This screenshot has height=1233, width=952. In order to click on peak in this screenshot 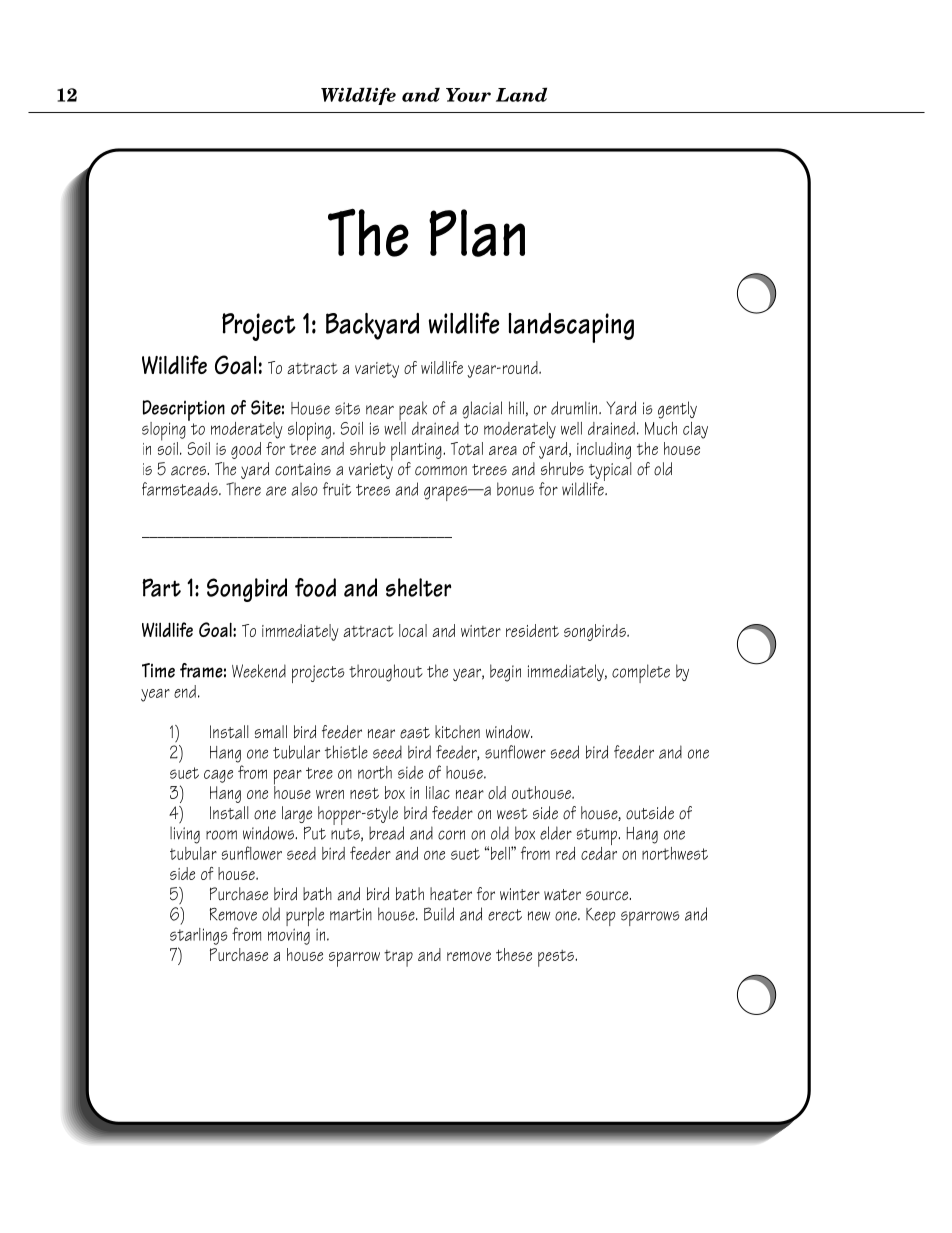, I will do `click(413, 412)`.
